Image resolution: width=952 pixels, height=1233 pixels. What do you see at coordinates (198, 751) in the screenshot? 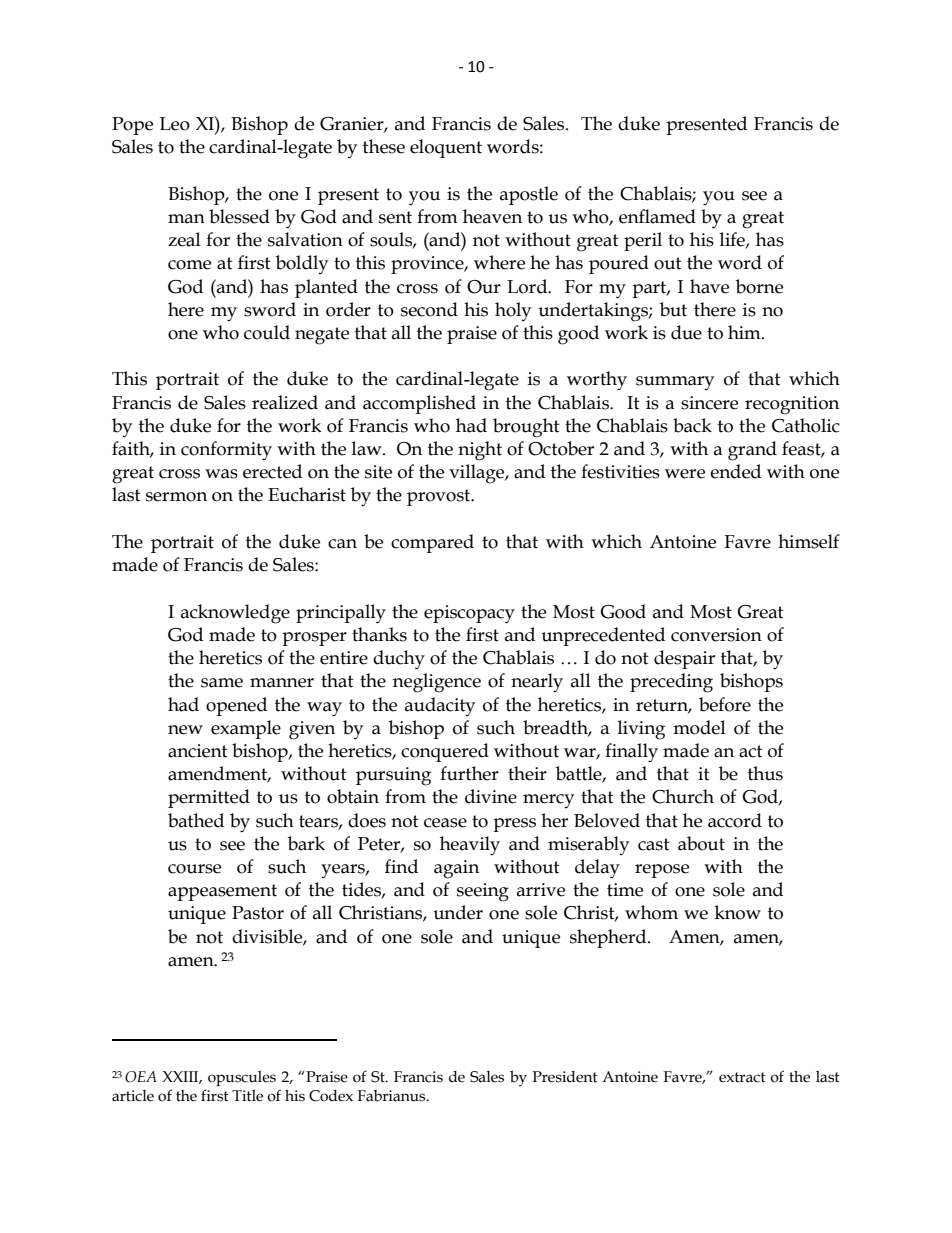
I see `ancient` at bounding box center [198, 751].
